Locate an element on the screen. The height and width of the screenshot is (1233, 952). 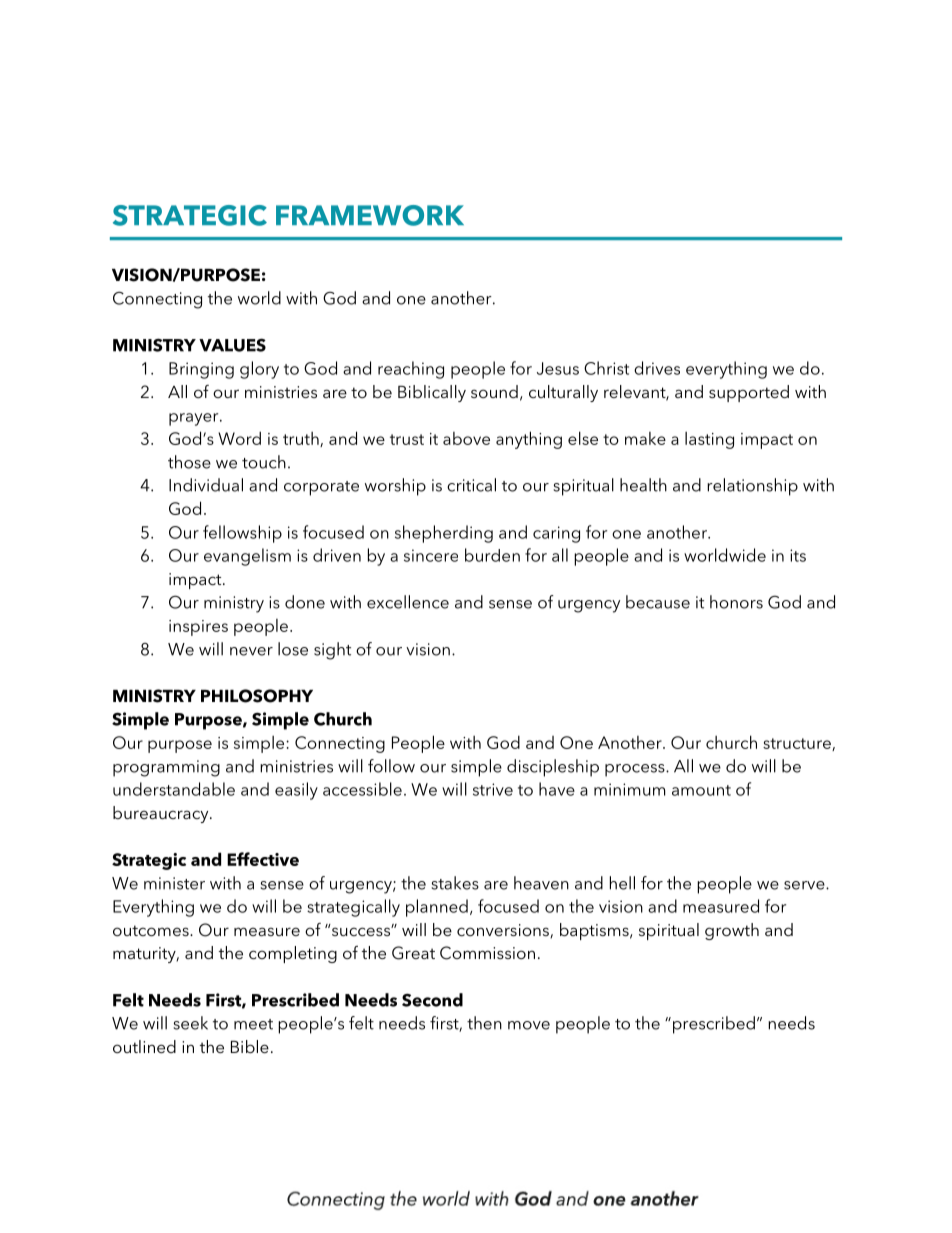
excellence is located at coordinates (408, 602).
